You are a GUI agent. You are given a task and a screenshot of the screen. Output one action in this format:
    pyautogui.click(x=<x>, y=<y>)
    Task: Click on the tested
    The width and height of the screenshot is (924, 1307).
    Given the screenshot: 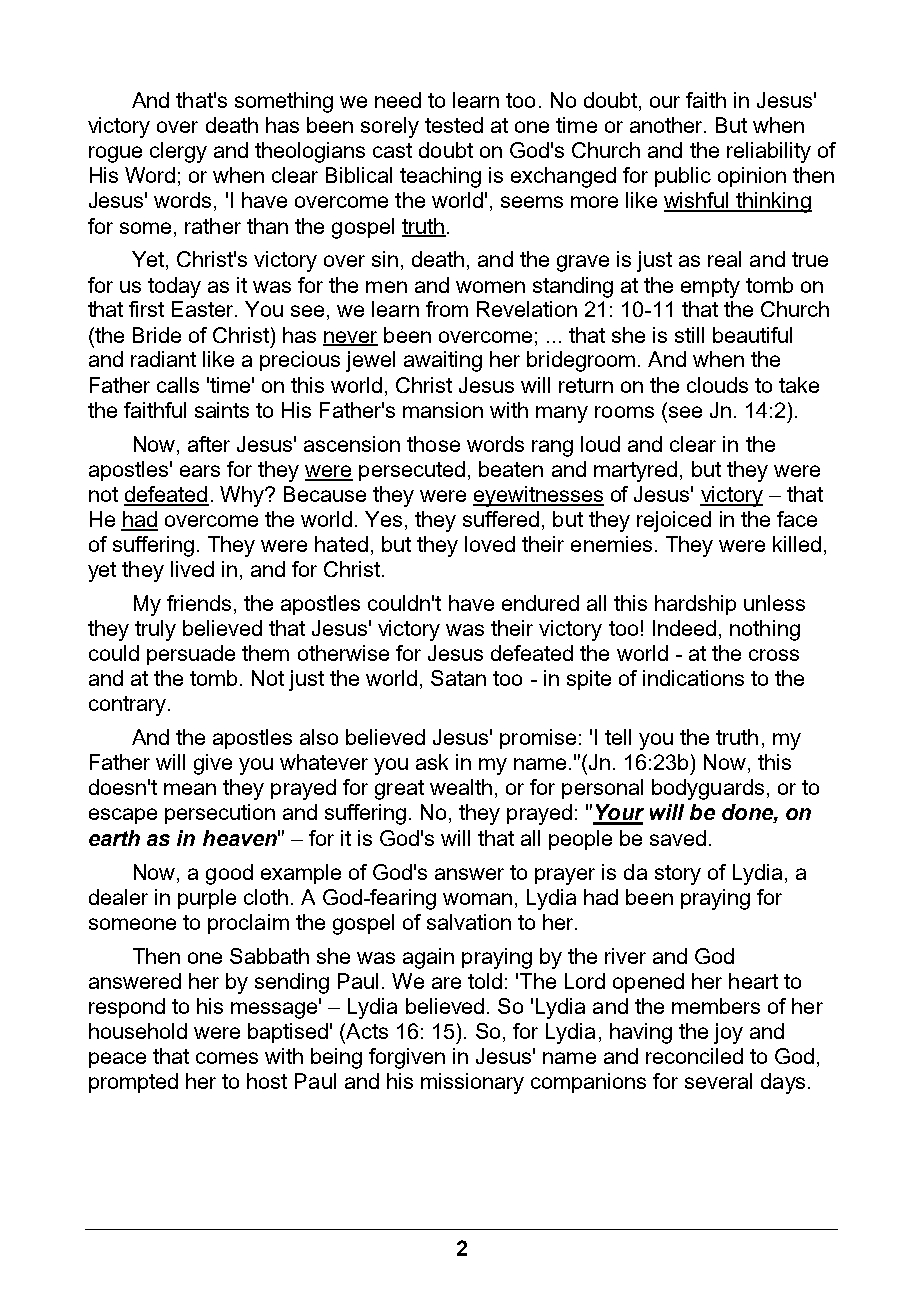 What is the action you would take?
    pyautogui.click(x=454, y=125)
